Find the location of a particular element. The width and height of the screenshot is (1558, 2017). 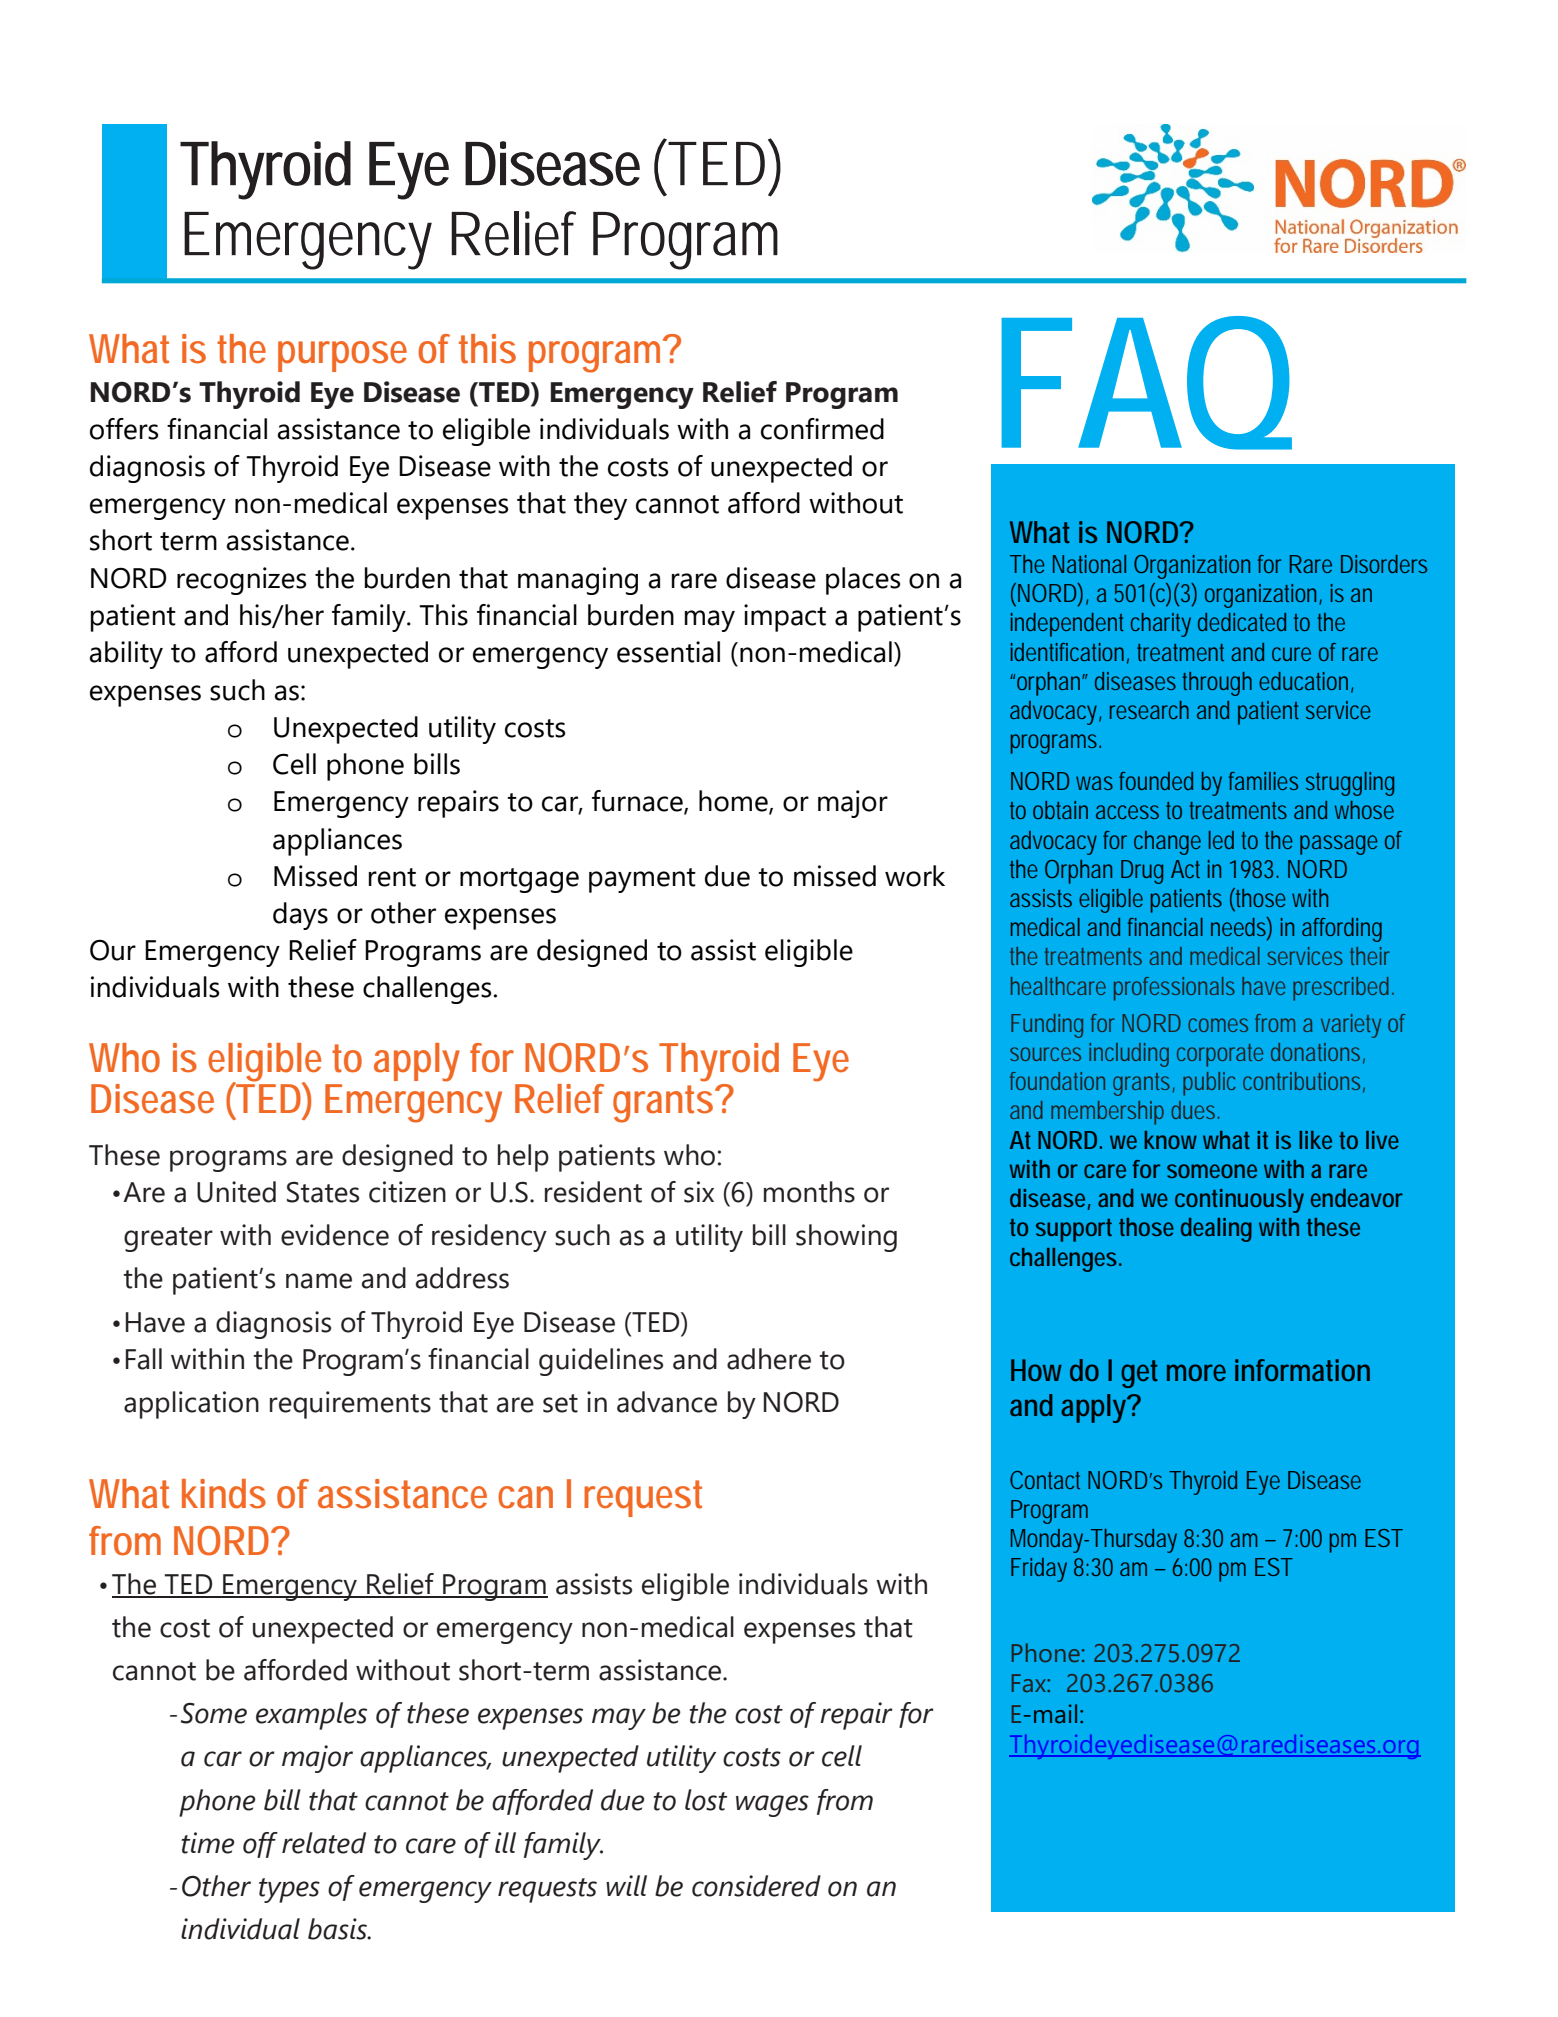

confirmed is located at coordinates (822, 429).
